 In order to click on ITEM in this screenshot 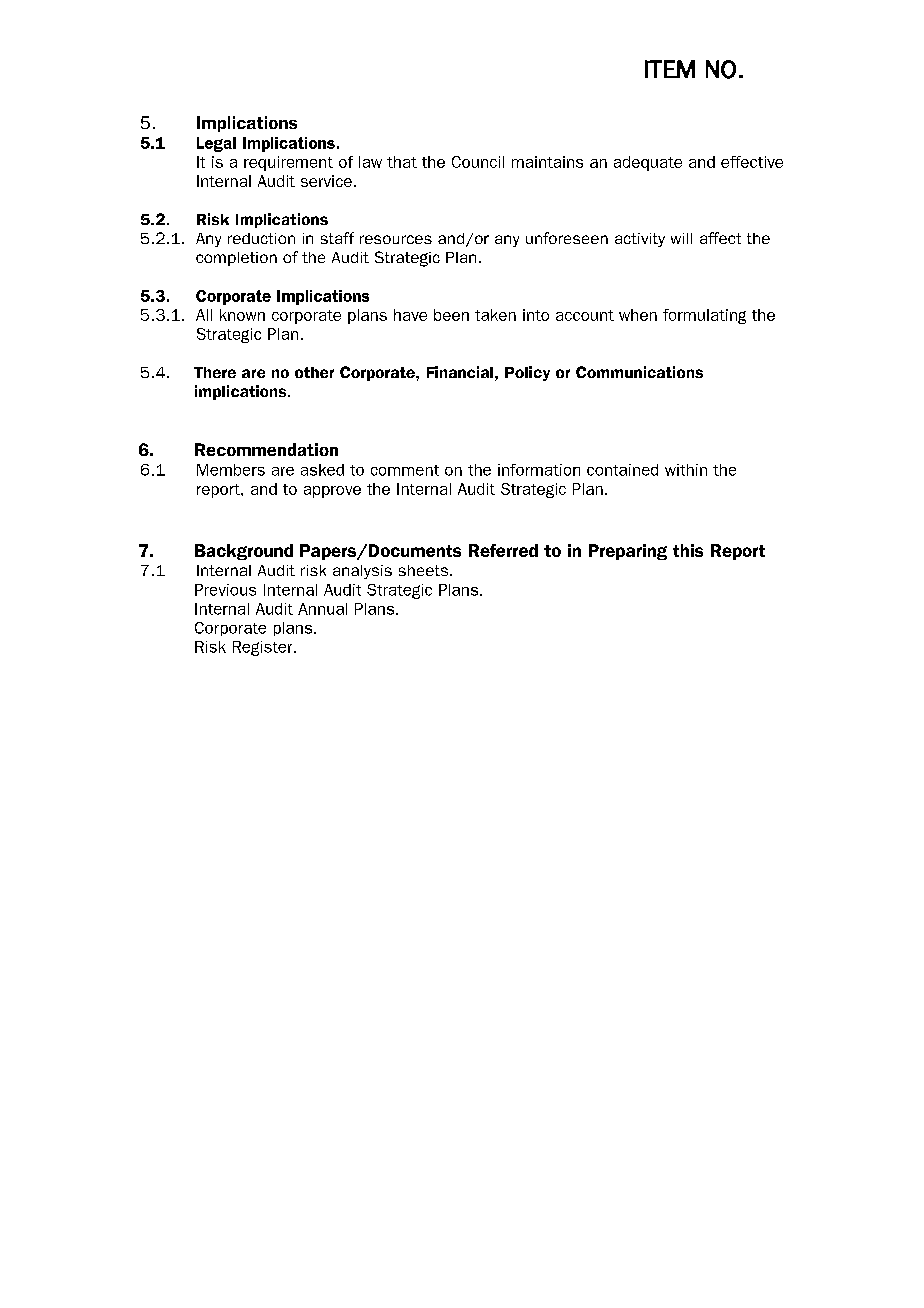, I will do `click(670, 69)`.
